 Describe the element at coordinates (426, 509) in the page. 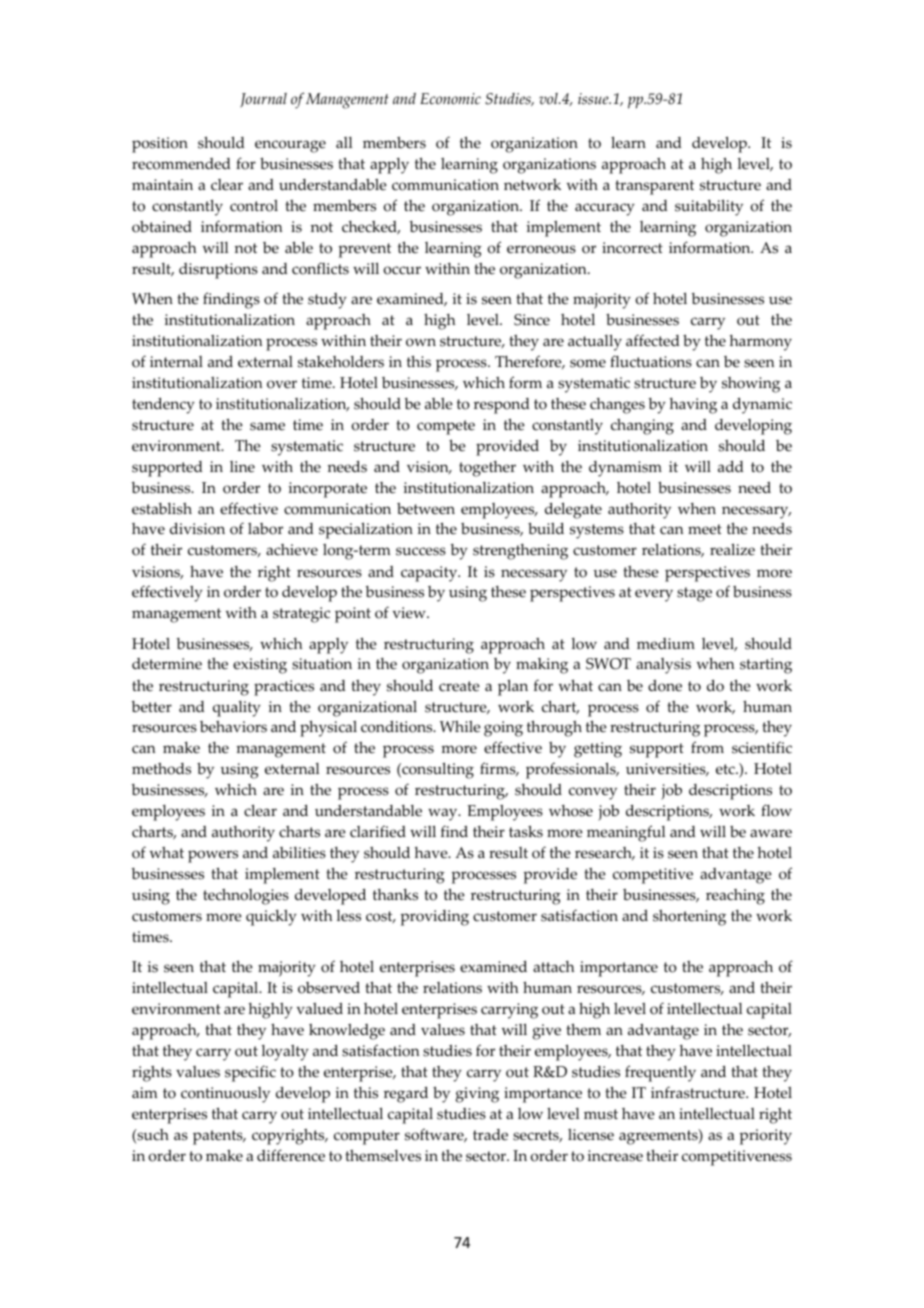

I see `between` at that location.
